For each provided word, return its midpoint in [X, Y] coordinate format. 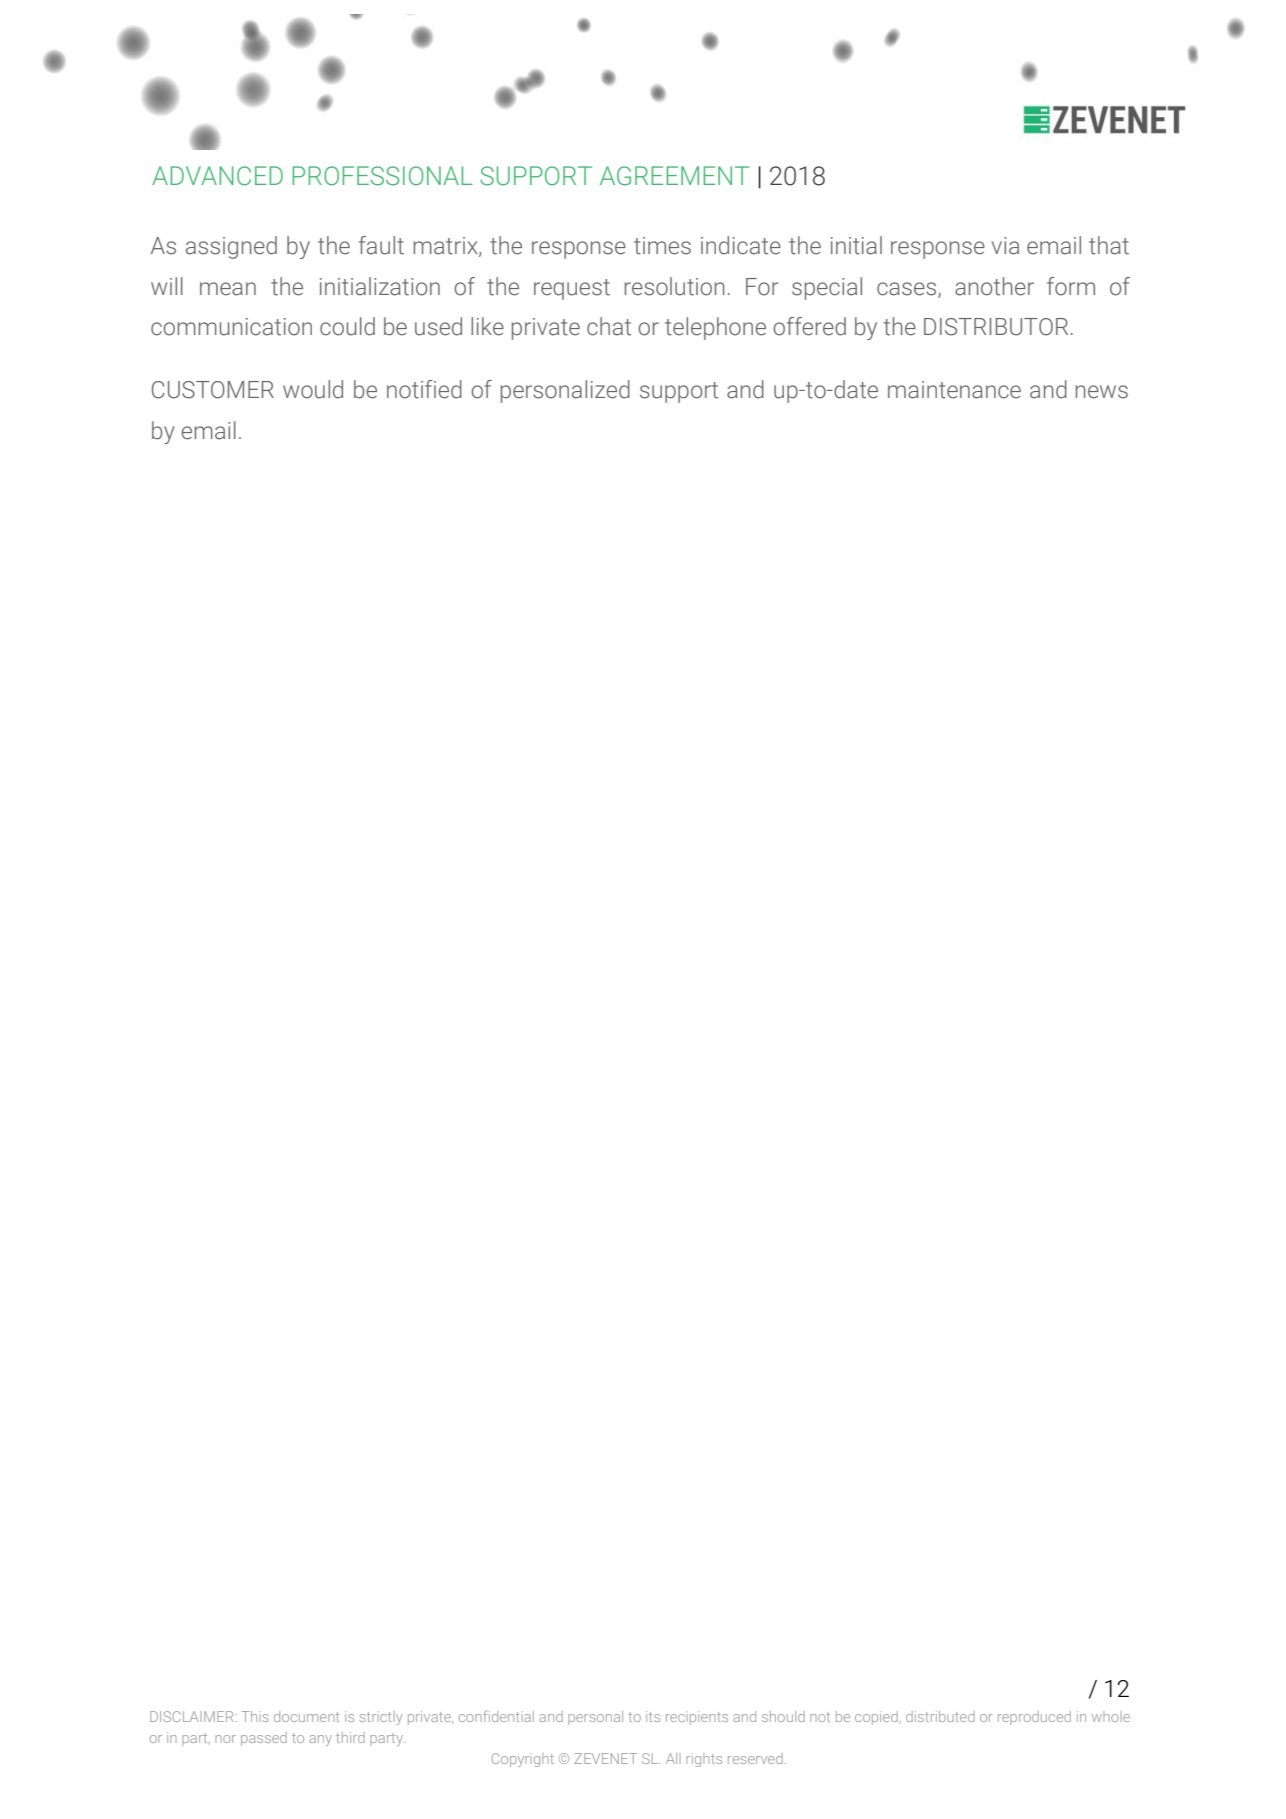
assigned [231, 247]
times [662, 246]
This [254, 1716]
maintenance [954, 390]
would [313, 389]
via [1005, 246]
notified [424, 389]
